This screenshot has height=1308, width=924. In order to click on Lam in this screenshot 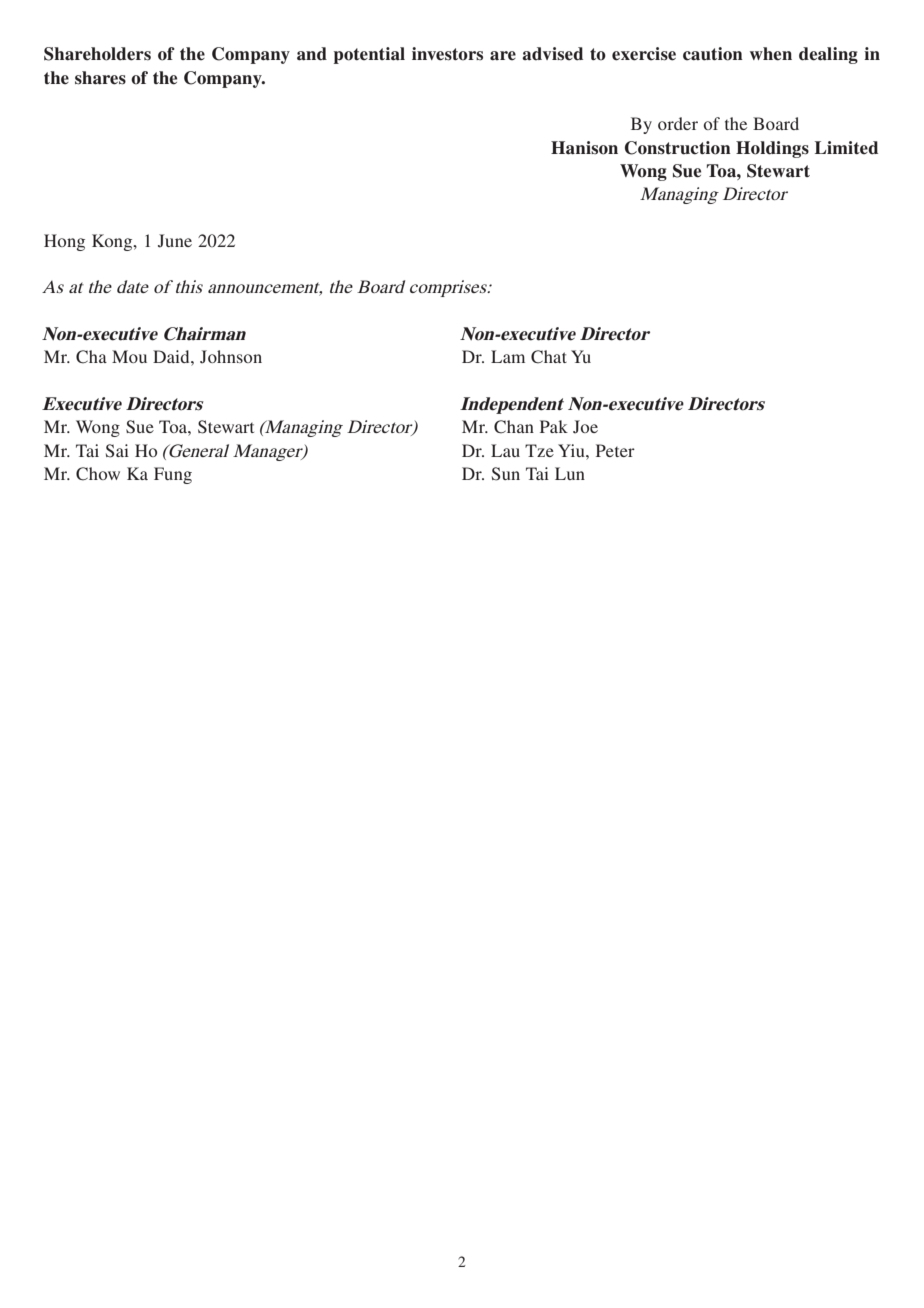, I will do `click(508, 356)`.
